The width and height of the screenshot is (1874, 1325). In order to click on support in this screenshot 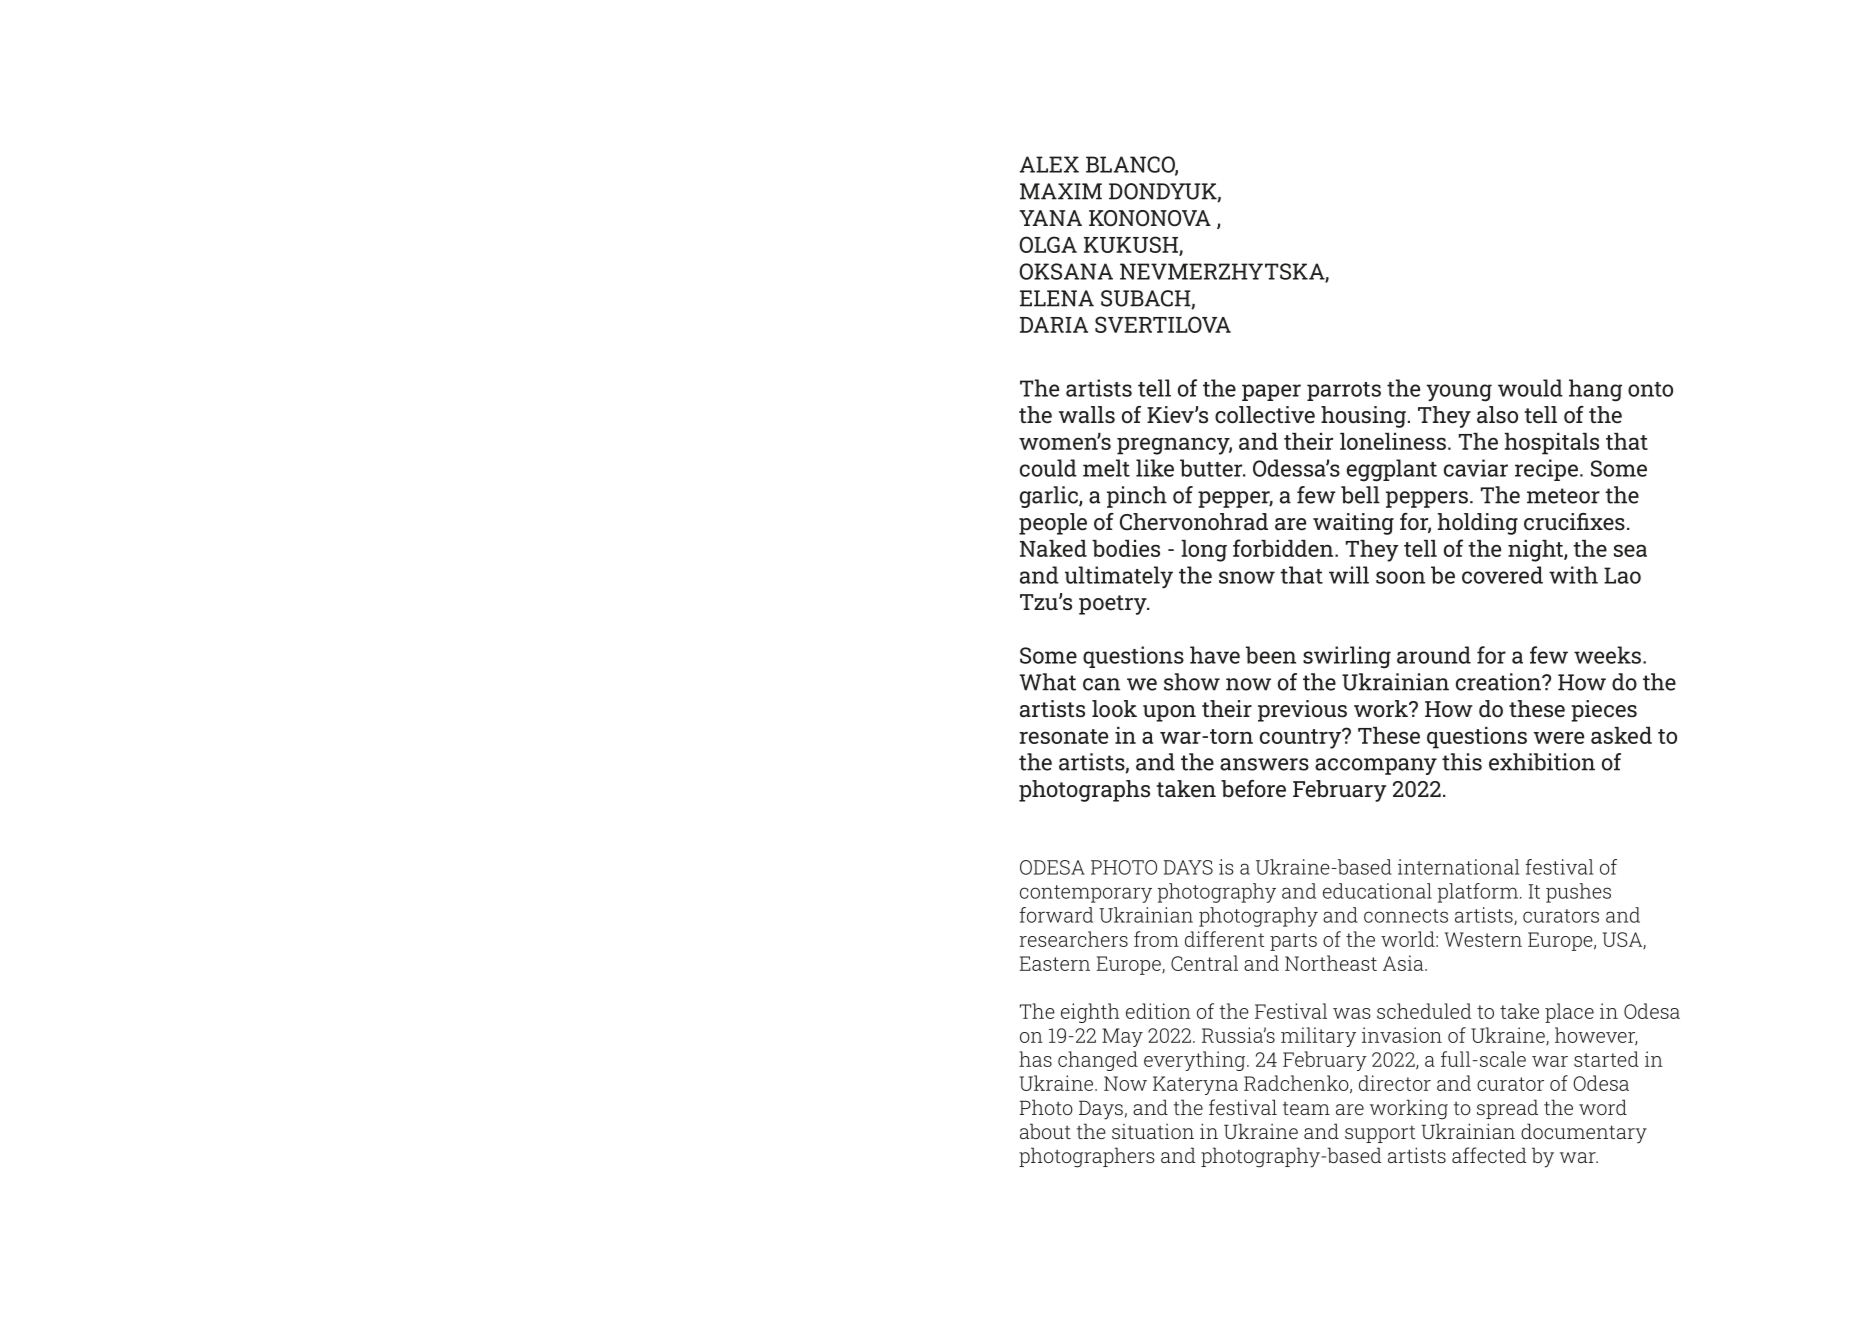, I will do `click(1380, 1134)`.
